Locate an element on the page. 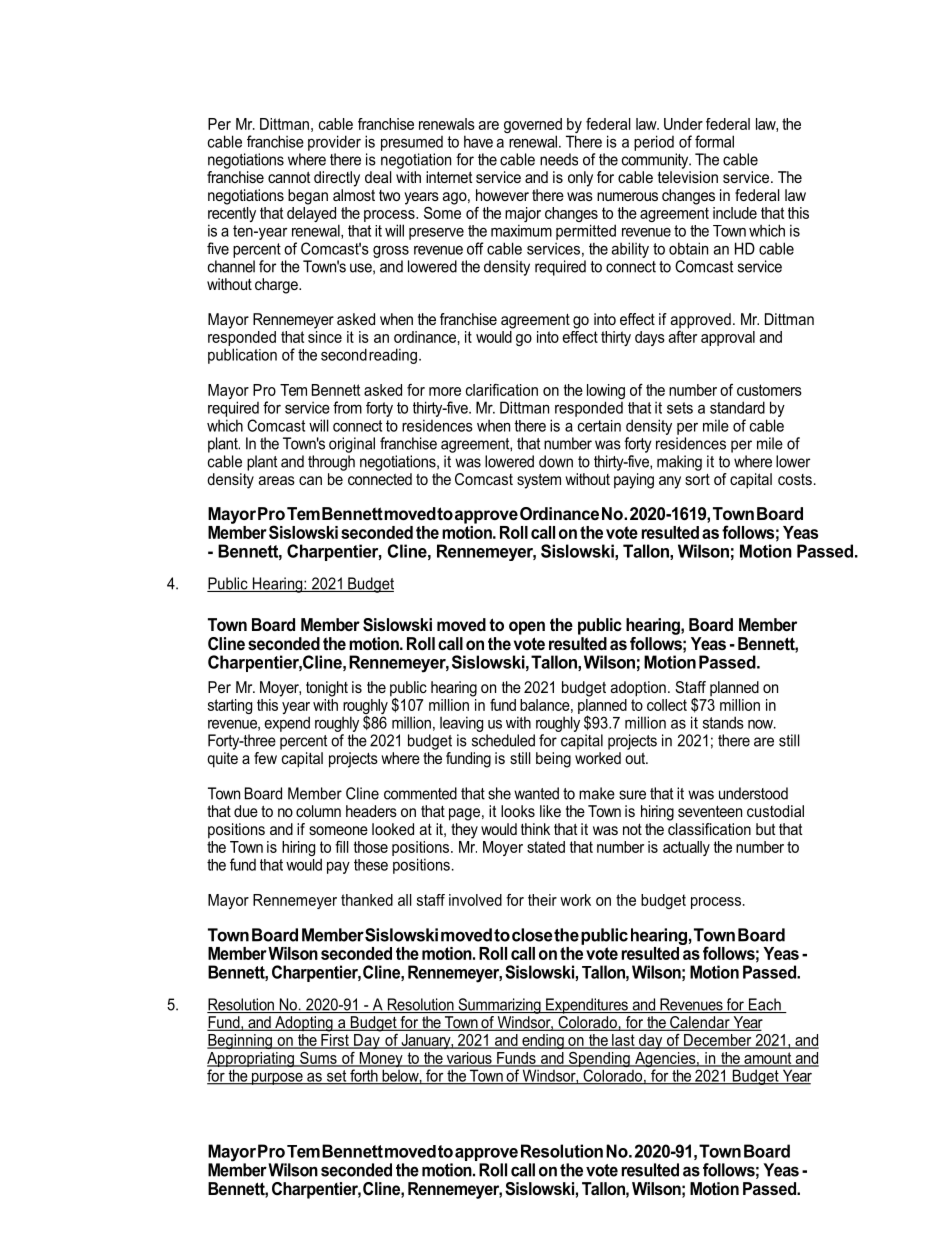 This page has width=952, height=1233. classification is located at coordinates (709, 827).
